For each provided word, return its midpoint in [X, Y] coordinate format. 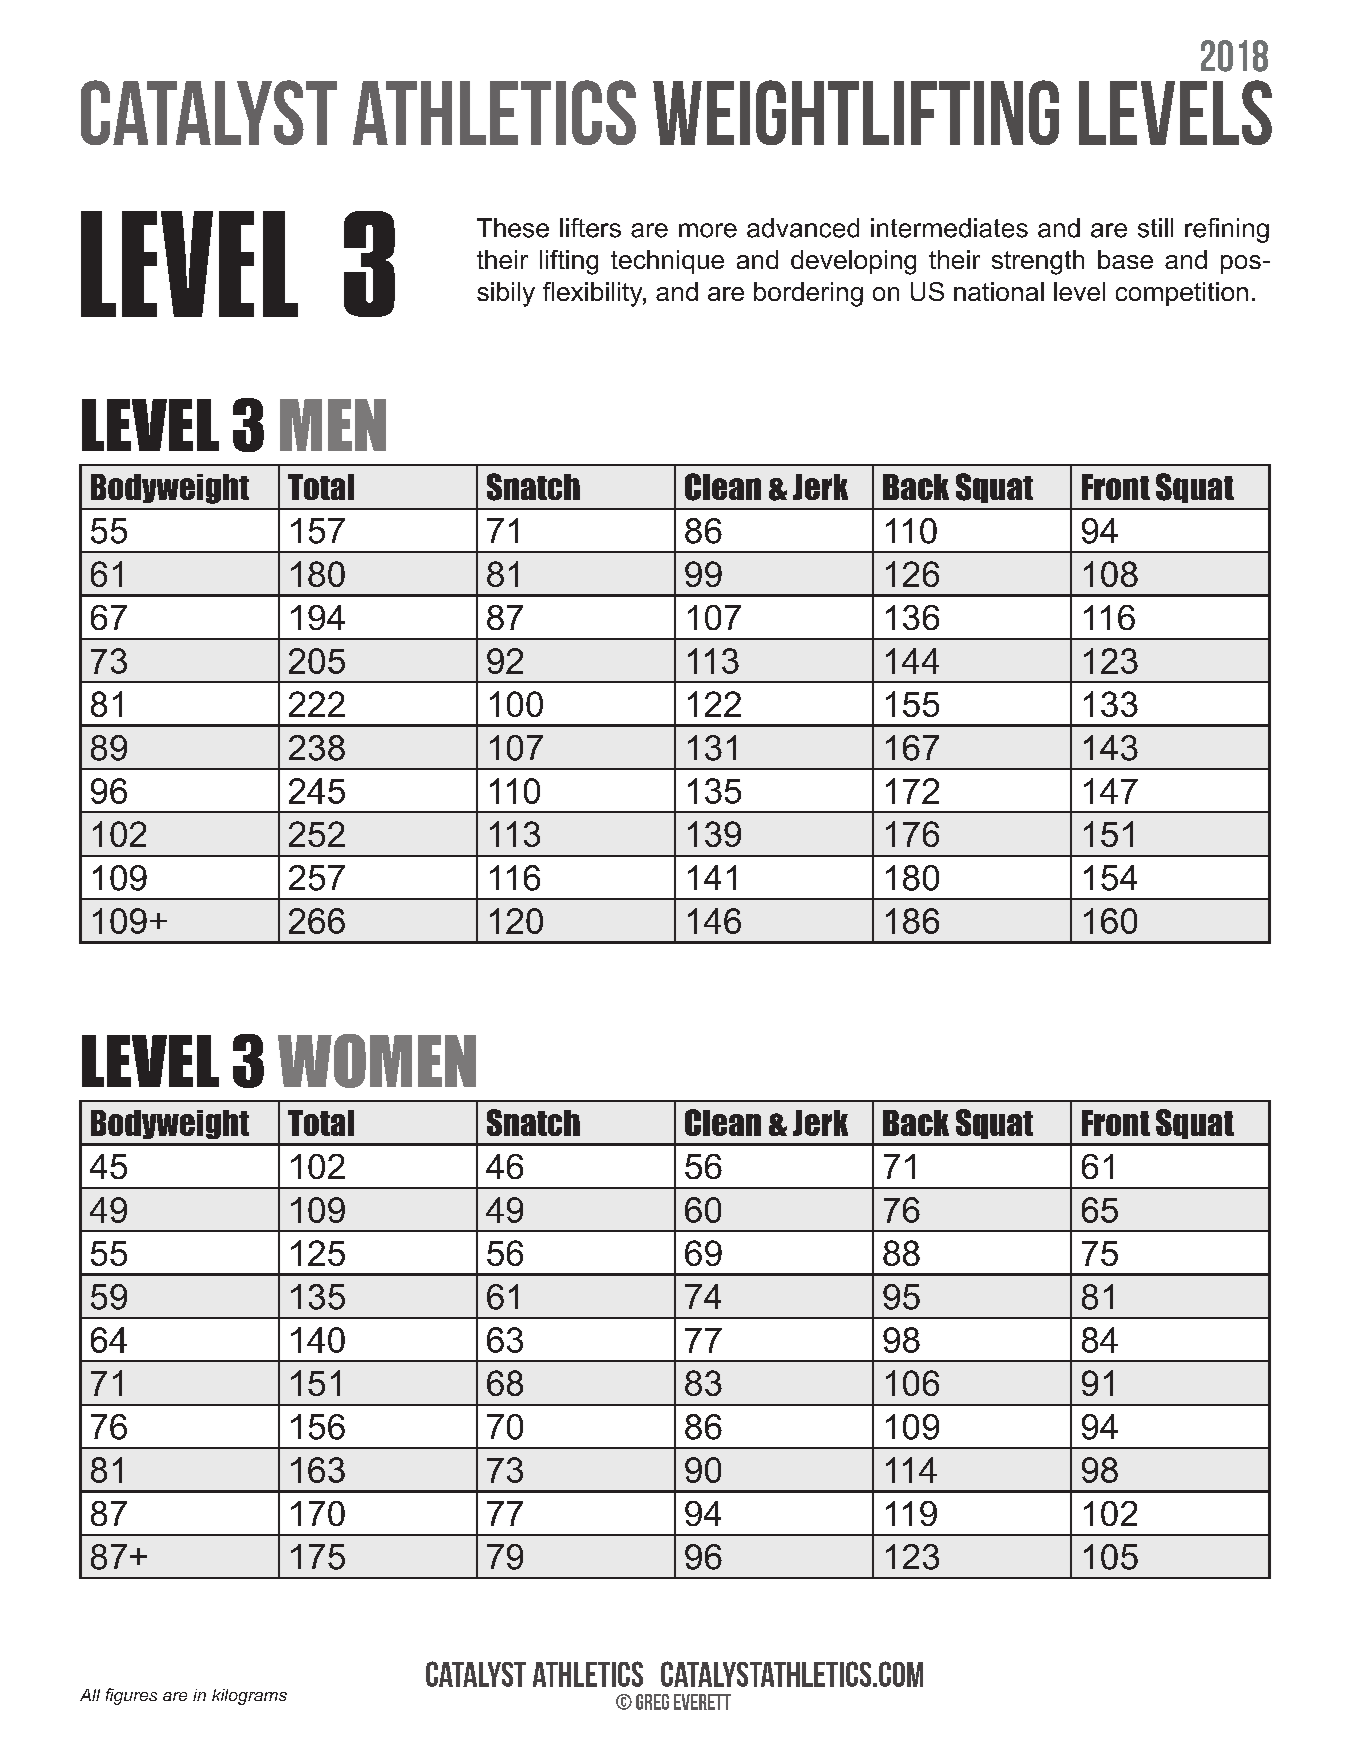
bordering [808, 294]
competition [1182, 294]
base [1125, 259]
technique [667, 262]
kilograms [249, 1697]
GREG [652, 1702]
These [513, 228]
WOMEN [377, 1061]
